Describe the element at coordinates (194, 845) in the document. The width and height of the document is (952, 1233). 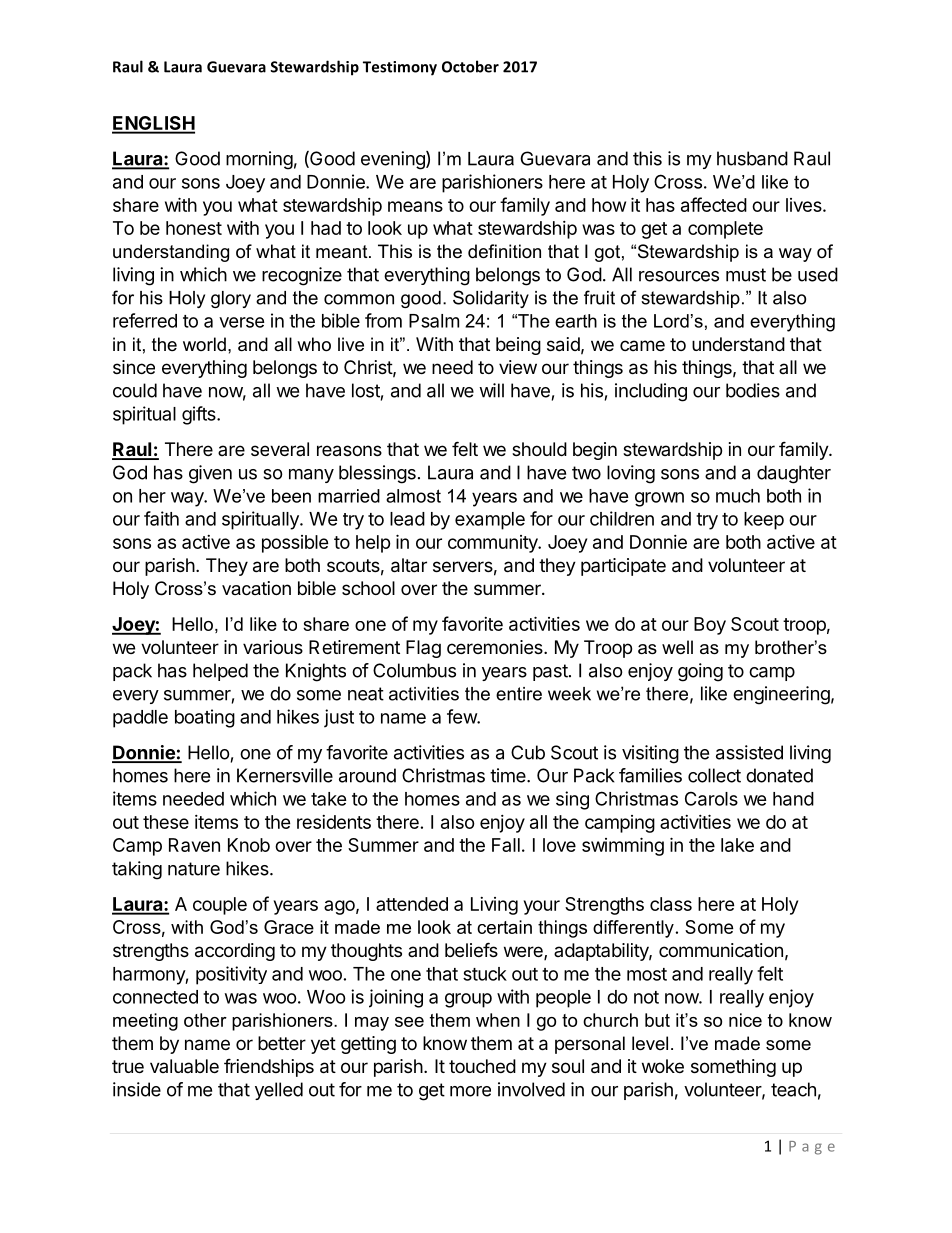
I see `Raven` at that location.
